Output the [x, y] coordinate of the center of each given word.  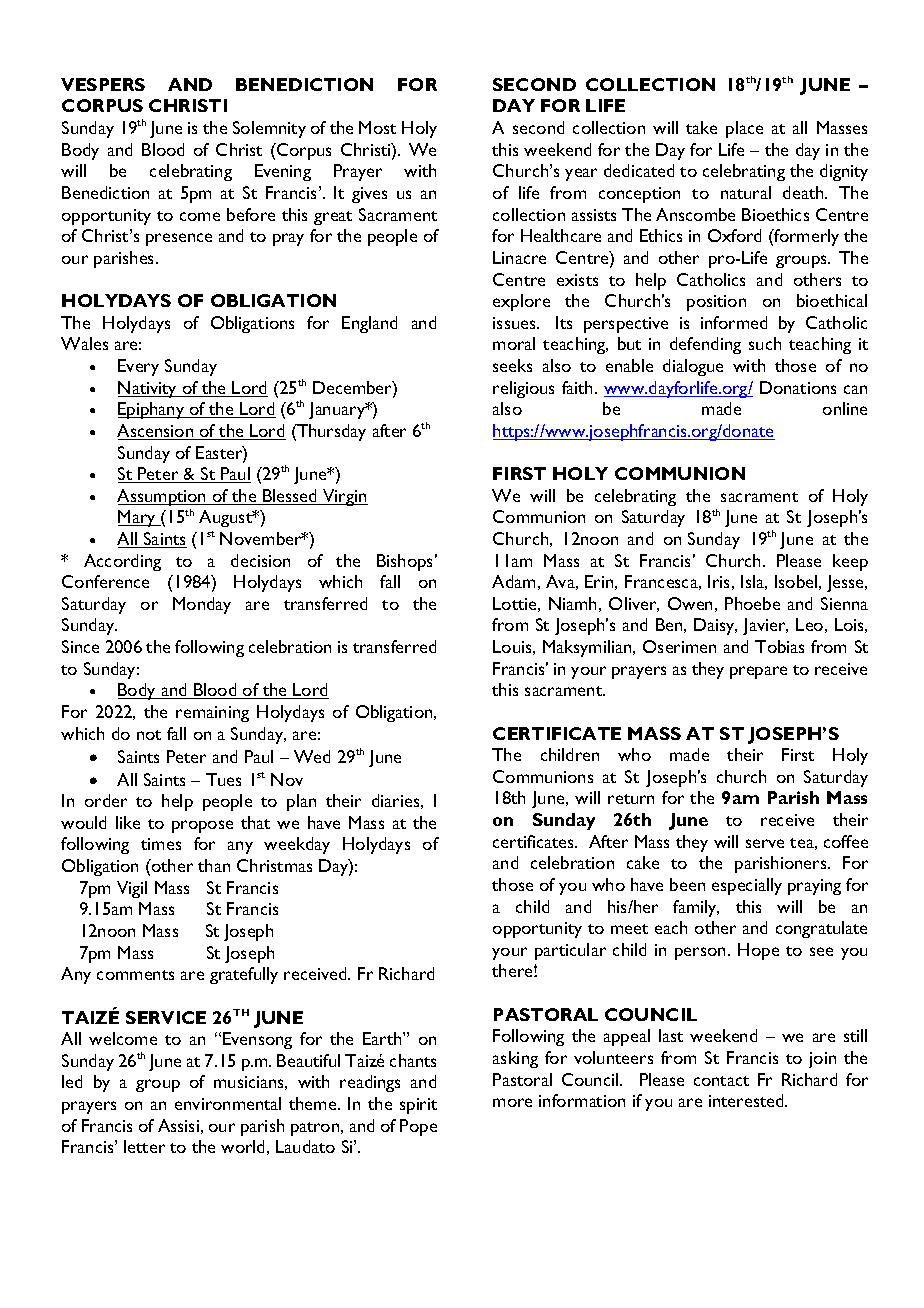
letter [144, 1146]
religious [523, 389]
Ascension [156, 432]
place [744, 129]
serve [765, 843]
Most [377, 127]
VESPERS [103, 84]
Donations [798, 387]
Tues [223, 779]
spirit [418, 1106]
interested [747, 1100]
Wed [312, 756]
